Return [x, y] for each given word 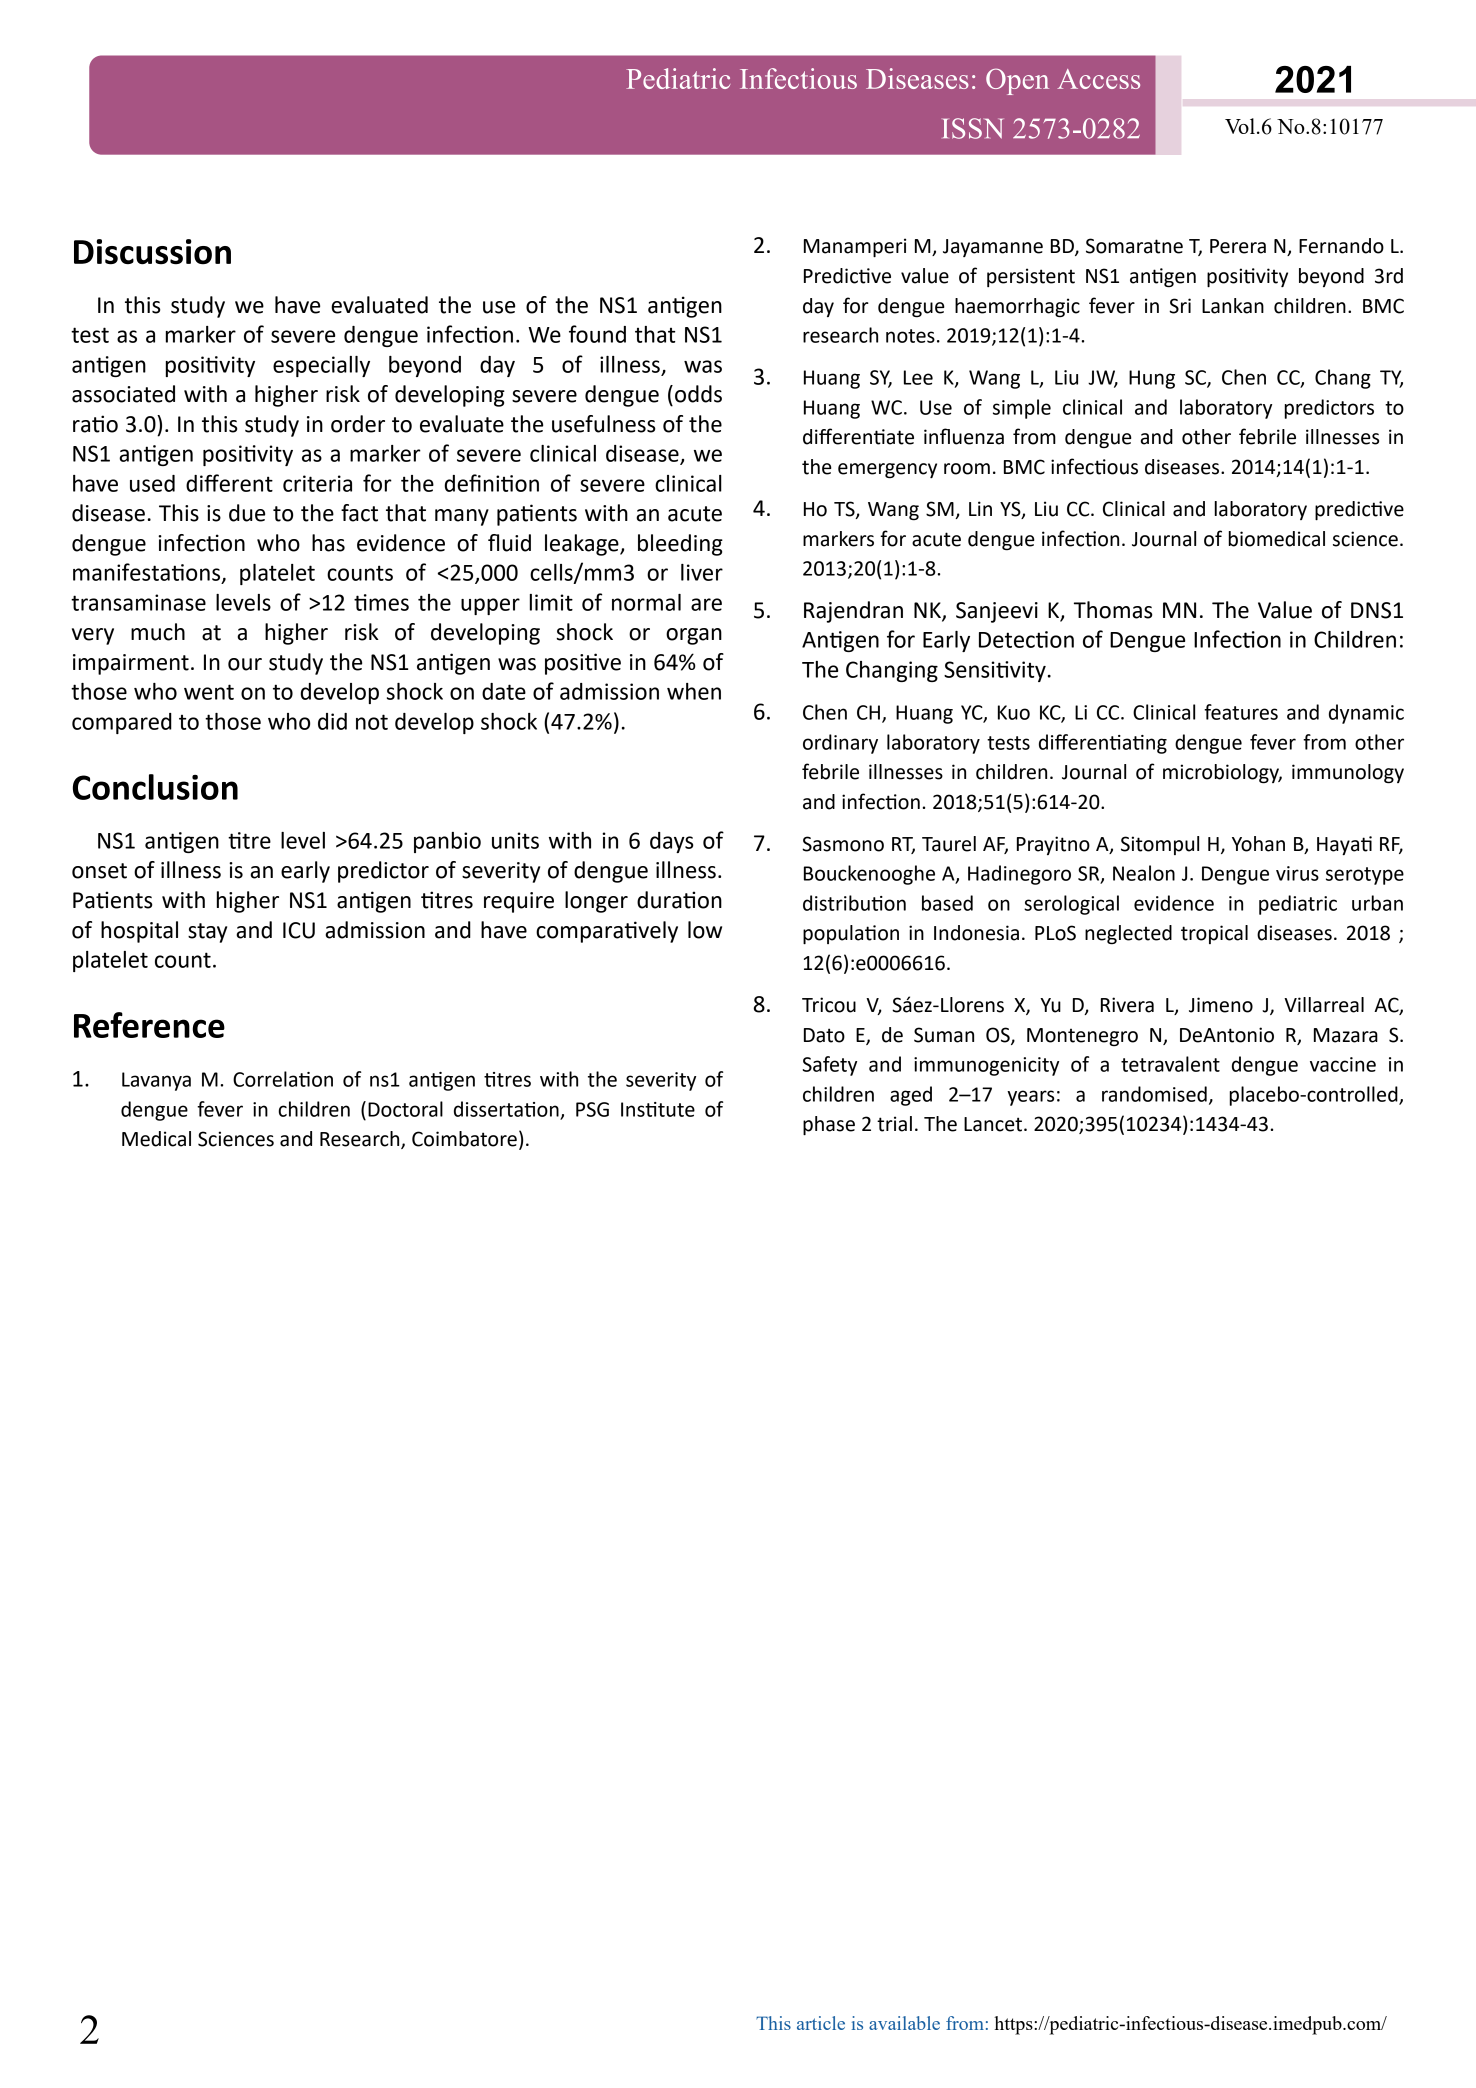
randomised [1154, 1094]
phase [829, 1125]
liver [702, 572]
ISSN [973, 128]
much [158, 632]
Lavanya [156, 1081]
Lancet [993, 1124]
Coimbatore [464, 1139]
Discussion [152, 252]
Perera [1238, 246]
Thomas [1113, 610]
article [821, 2023]
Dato [824, 1035]
